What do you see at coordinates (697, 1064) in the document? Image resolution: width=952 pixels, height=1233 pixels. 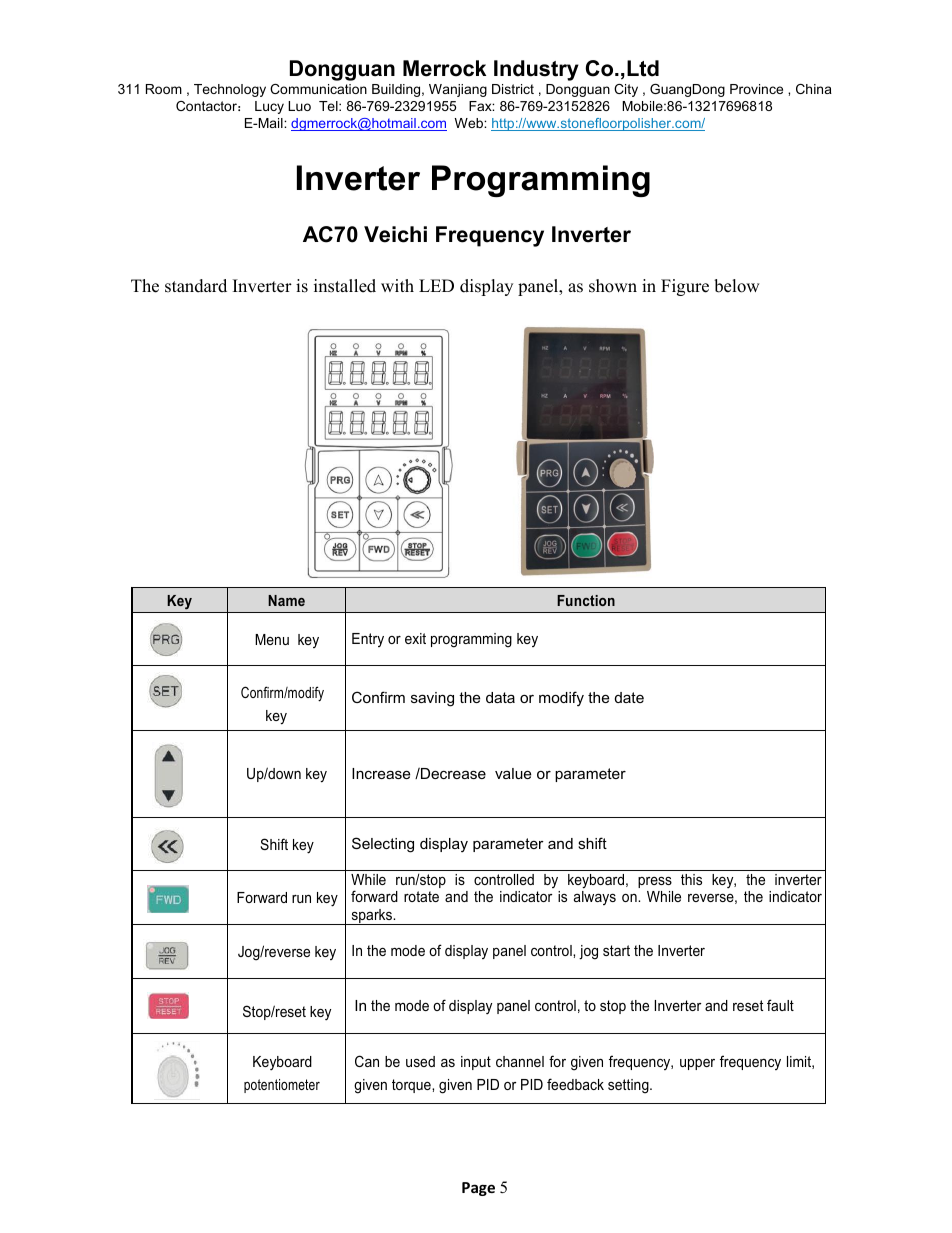 I see `upper` at bounding box center [697, 1064].
